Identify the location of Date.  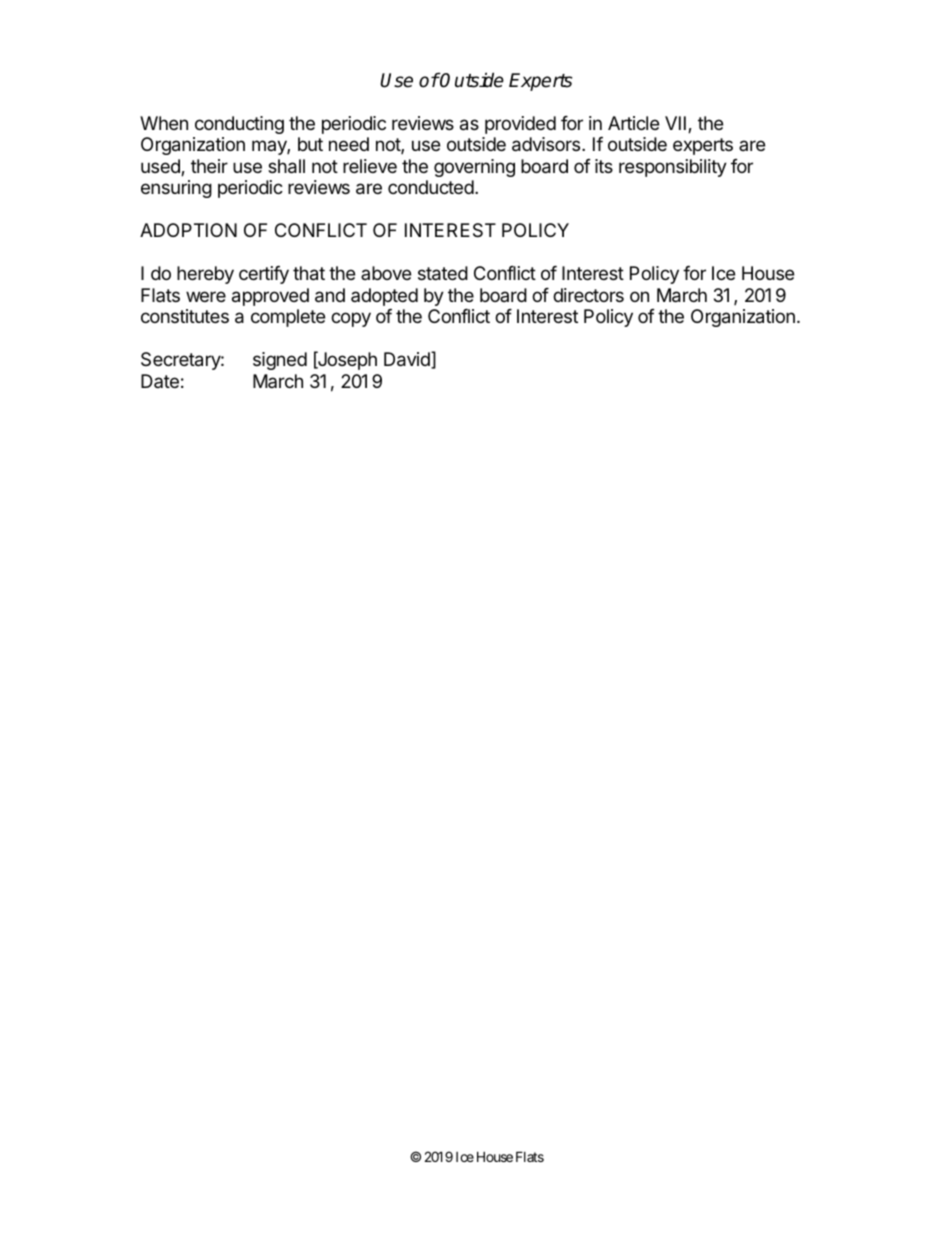
(160, 381).
